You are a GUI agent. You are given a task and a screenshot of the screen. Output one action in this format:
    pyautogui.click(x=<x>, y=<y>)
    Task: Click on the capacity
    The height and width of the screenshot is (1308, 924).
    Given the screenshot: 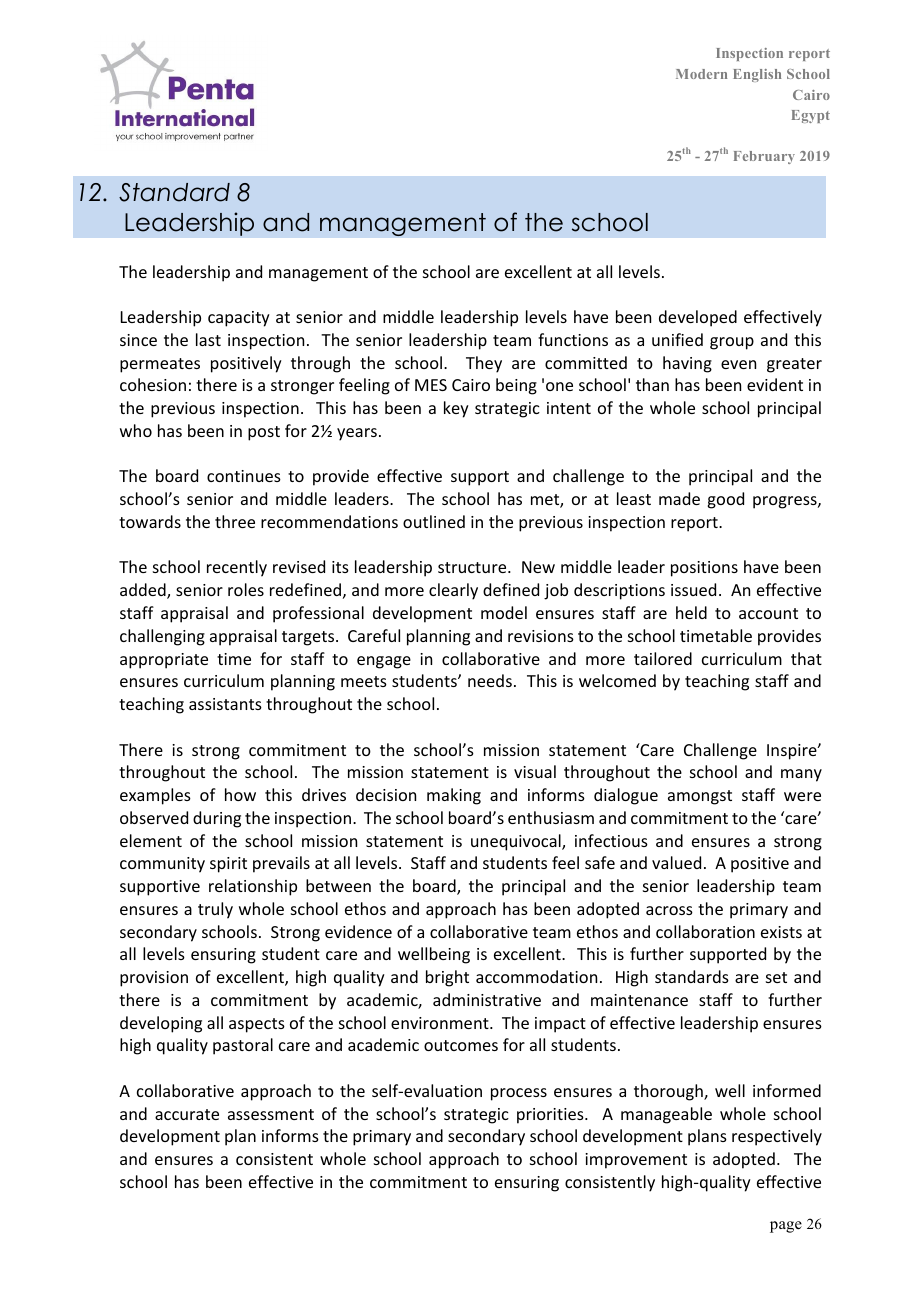 What is the action you would take?
    pyautogui.click(x=239, y=319)
